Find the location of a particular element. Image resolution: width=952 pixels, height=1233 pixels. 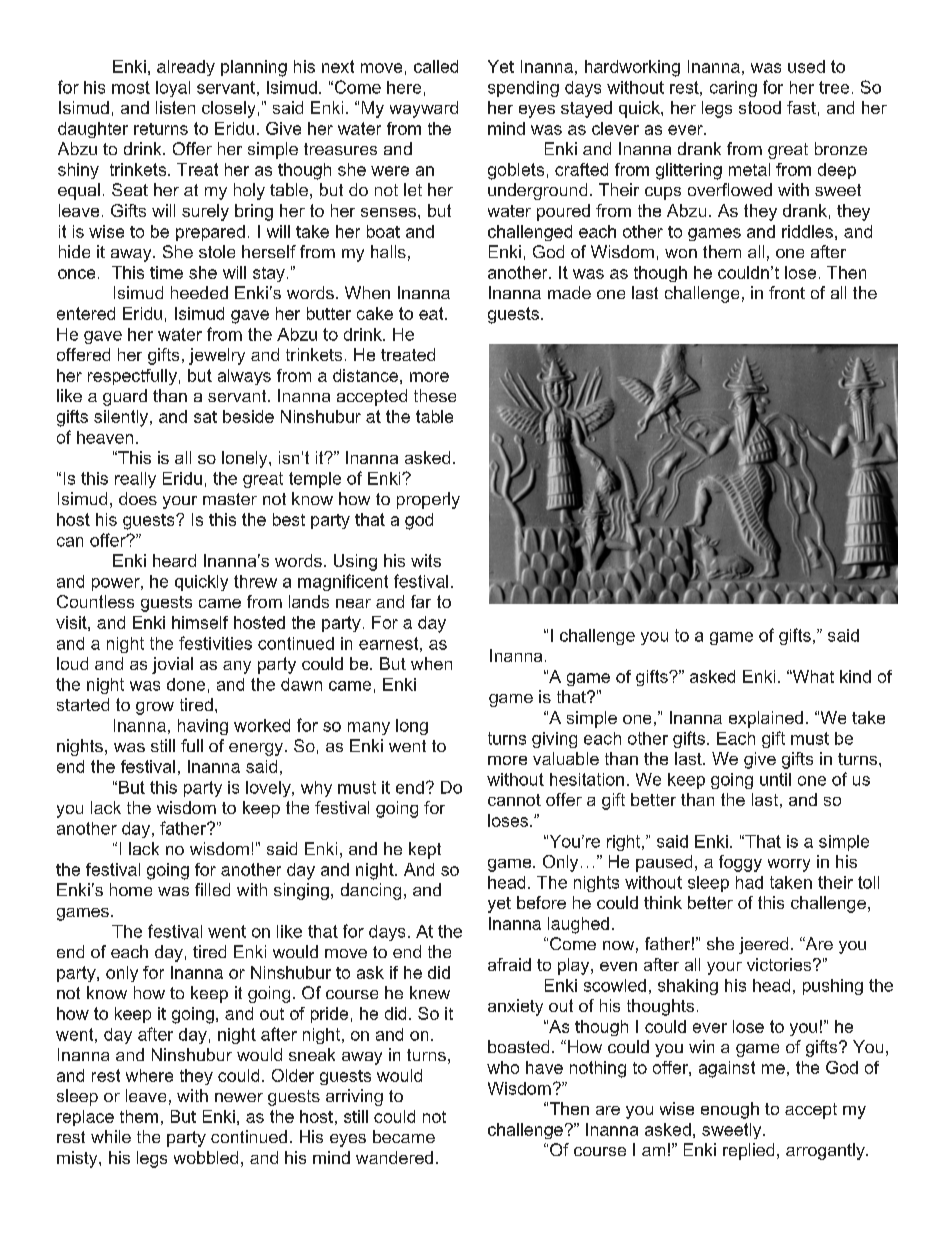

replied is located at coordinates (748, 1151).
